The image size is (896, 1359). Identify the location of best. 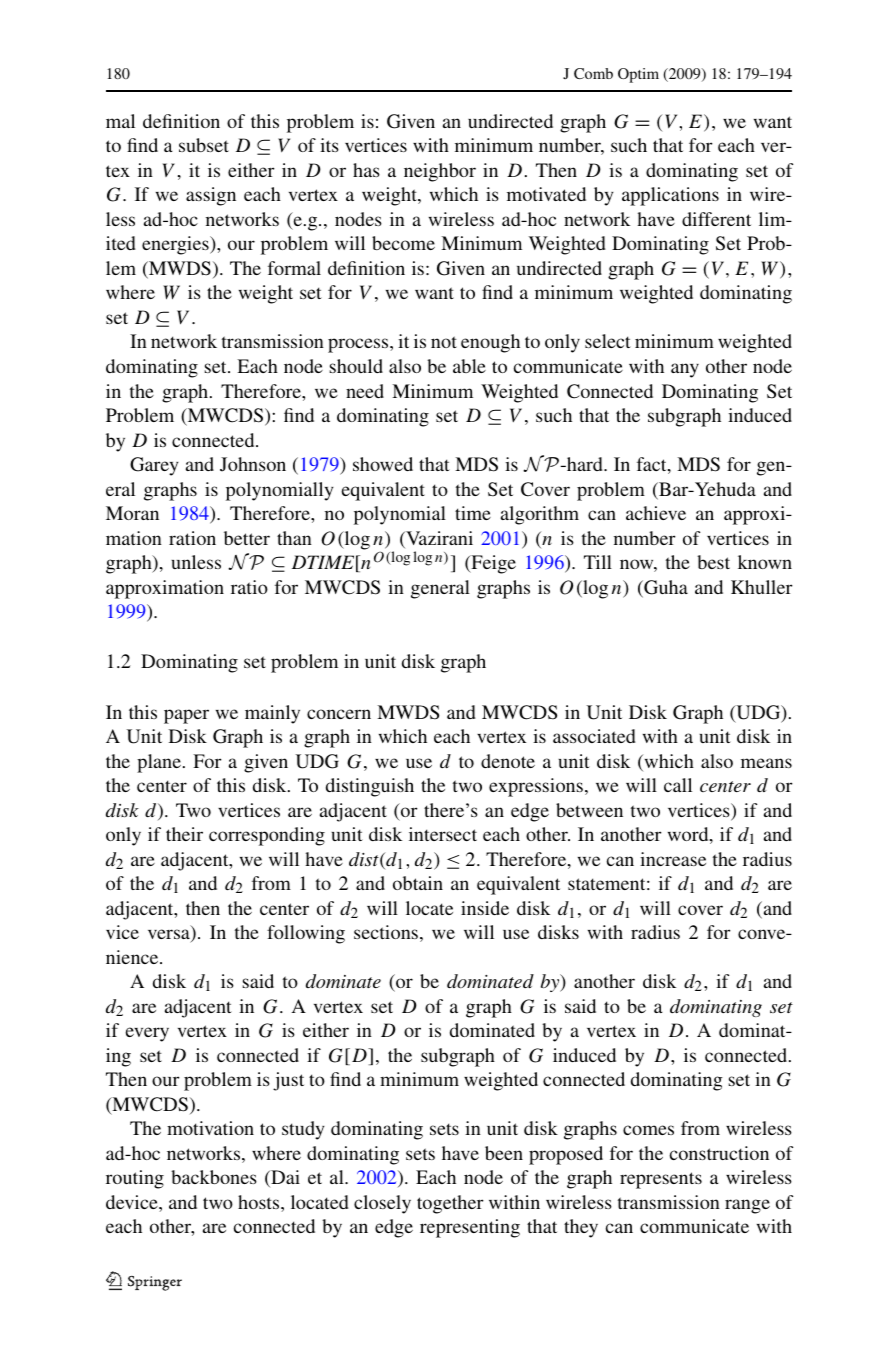
(713, 562).
